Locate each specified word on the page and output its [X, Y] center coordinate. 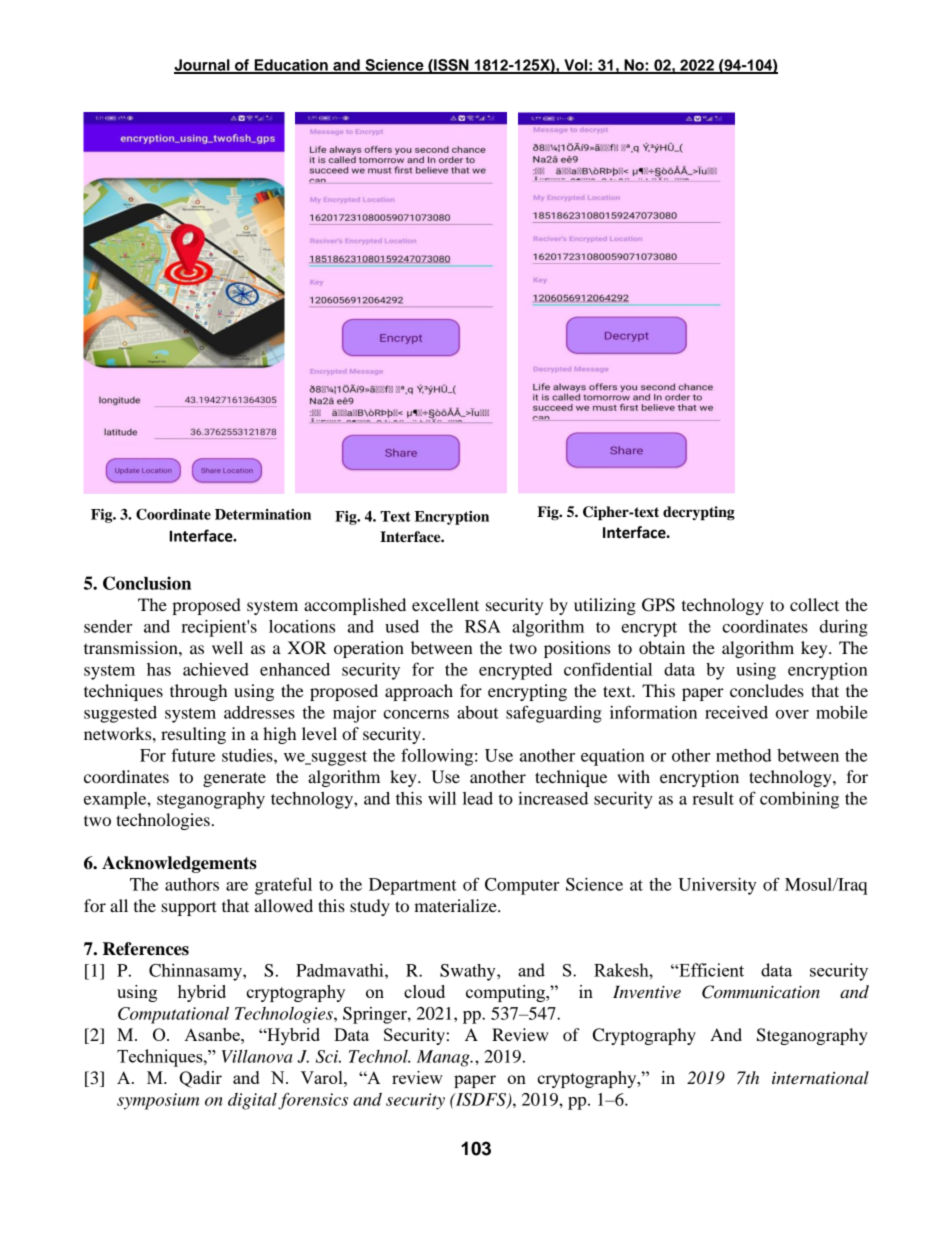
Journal [203, 66]
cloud [424, 991]
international [820, 1077]
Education [291, 66]
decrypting [699, 513]
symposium [158, 1101]
